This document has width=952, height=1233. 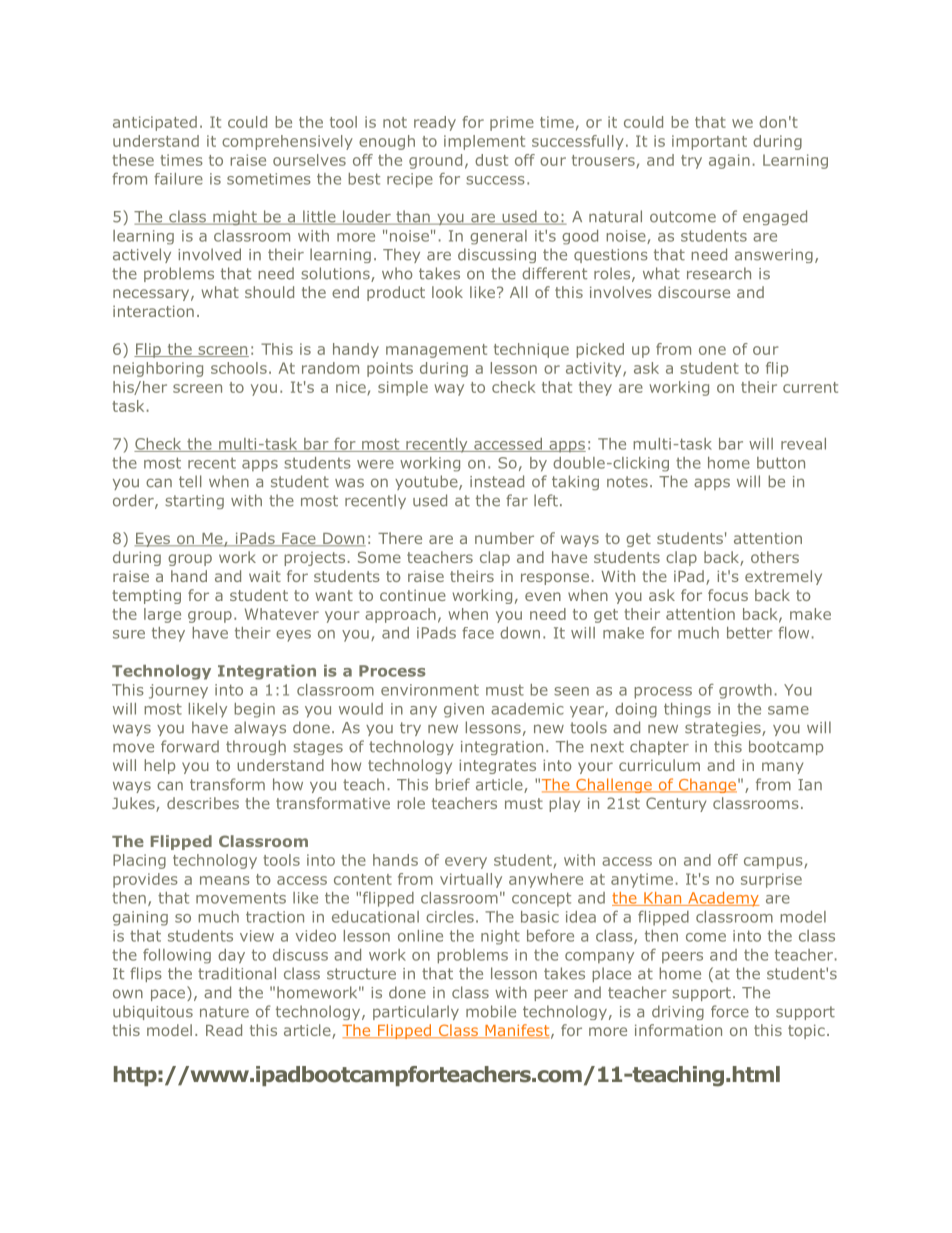 I want to click on force, so click(x=730, y=1011).
